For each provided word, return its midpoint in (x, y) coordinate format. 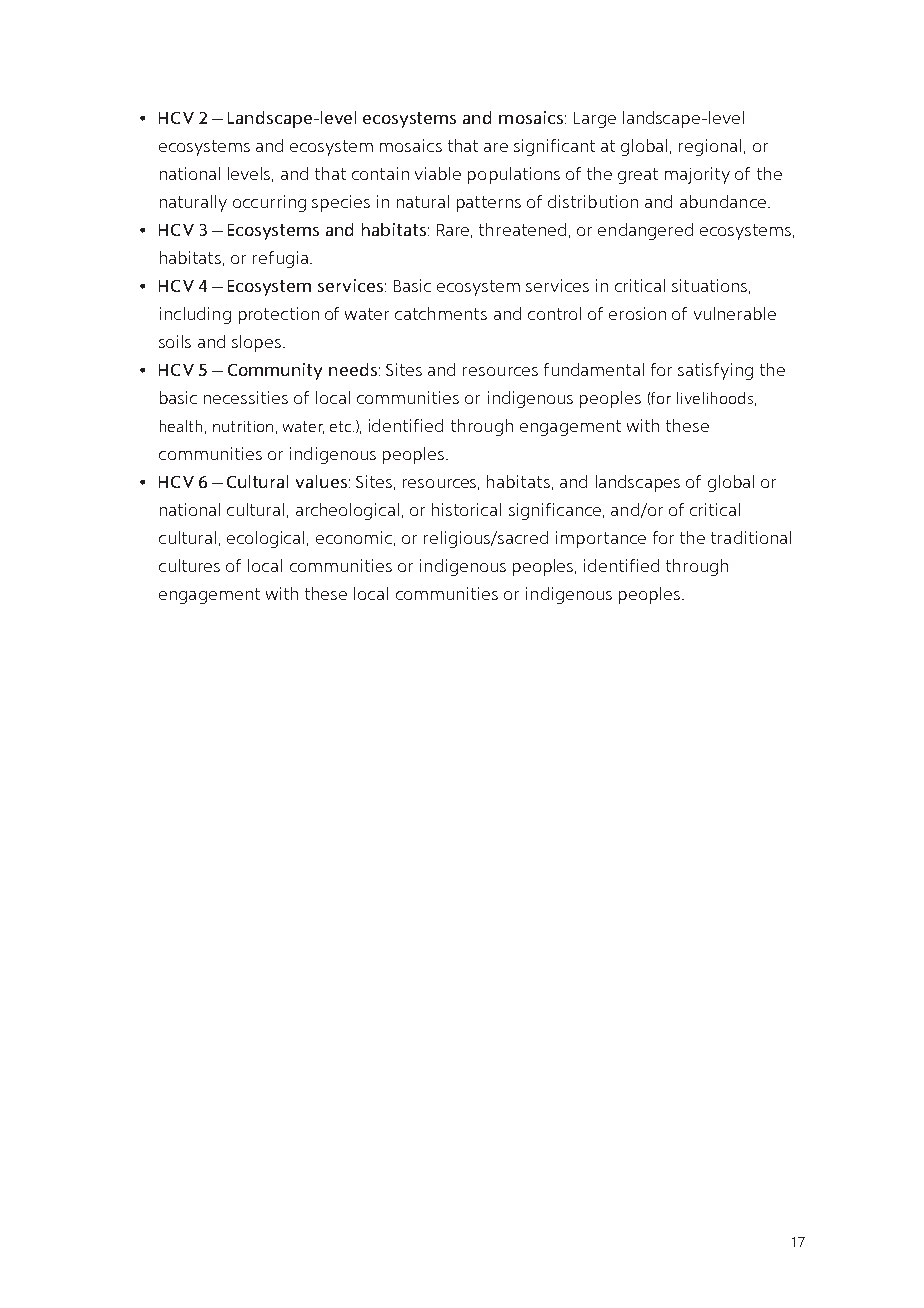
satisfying (715, 371)
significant (554, 147)
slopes (256, 343)
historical (466, 509)
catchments (441, 313)
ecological (265, 539)
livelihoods (715, 398)
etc (342, 426)
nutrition (243, 426)
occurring (269, 203)
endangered (645, 231)
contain (380, 173)
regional (710, 147)
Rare (454, 231)
